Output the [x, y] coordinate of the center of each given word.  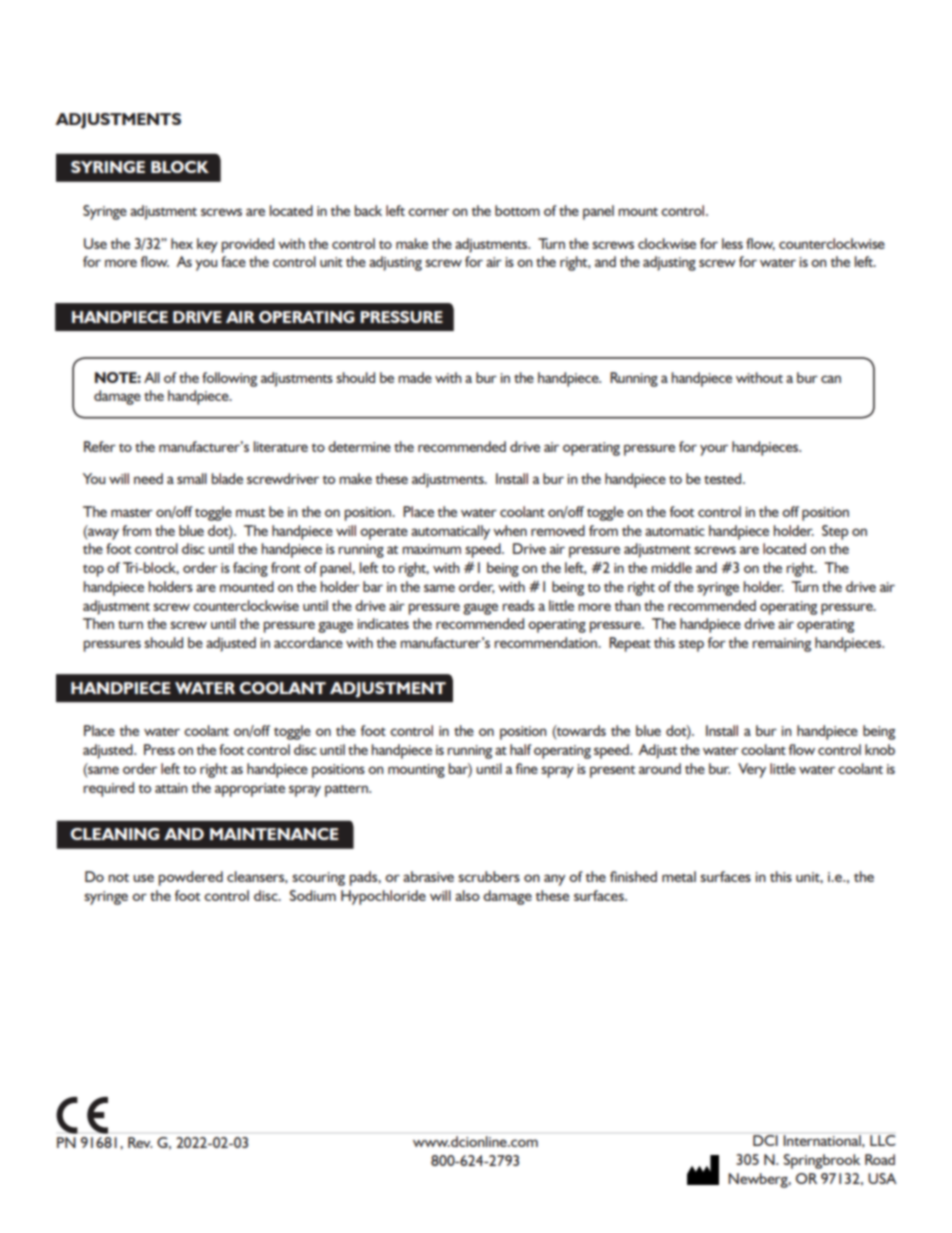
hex [182, 243]
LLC [883, 1140]
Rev [140, 1142]
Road [880, 1159]
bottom [517, 210]
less [732, 243]
